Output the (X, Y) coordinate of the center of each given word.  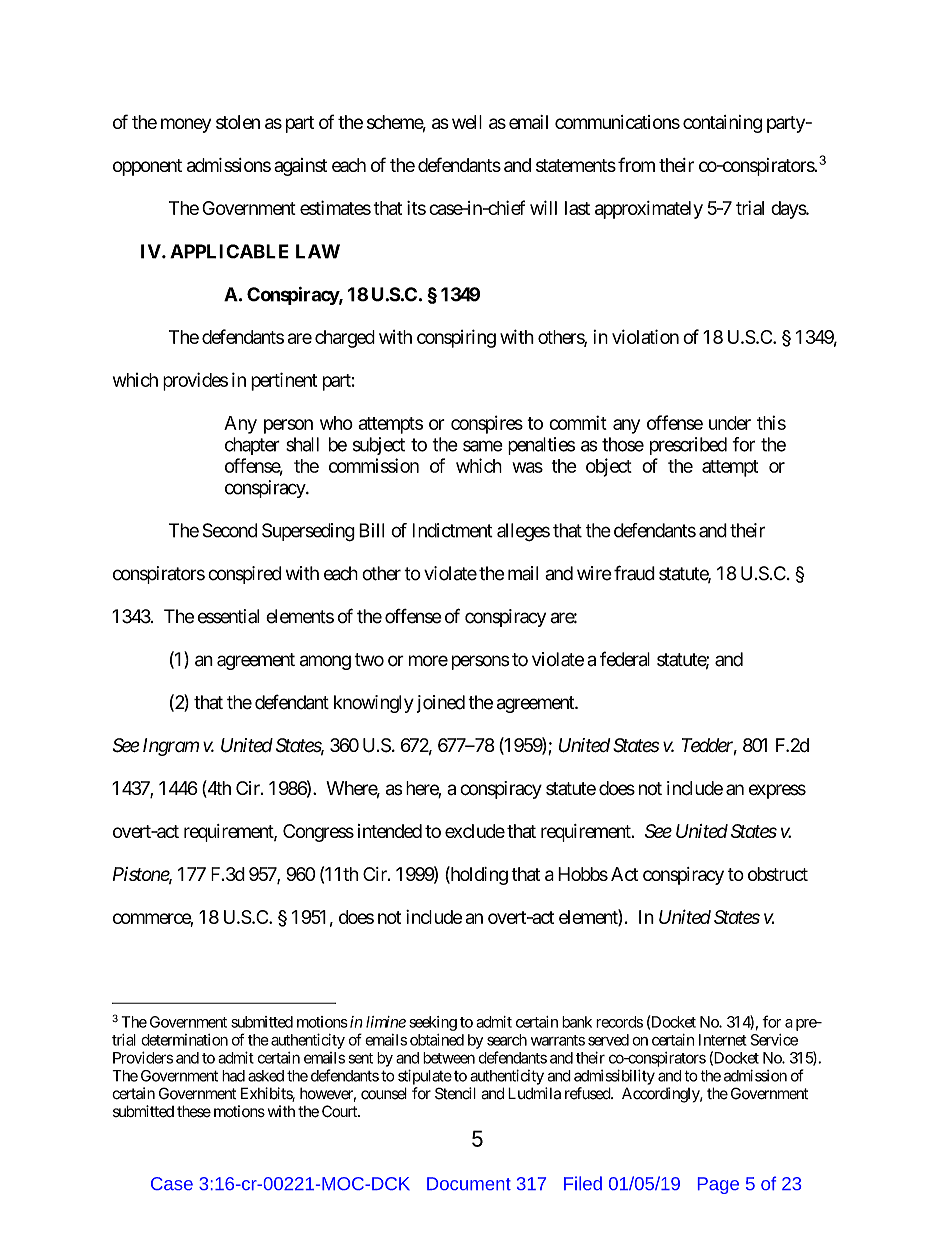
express (777, 791)
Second (230, 530)
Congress (318, 833)
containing (722, 124)
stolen (238, 122)
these (194, 1111)
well (467, 122)
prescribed (688, 446)
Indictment (453, 530)
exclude (475, 831)
